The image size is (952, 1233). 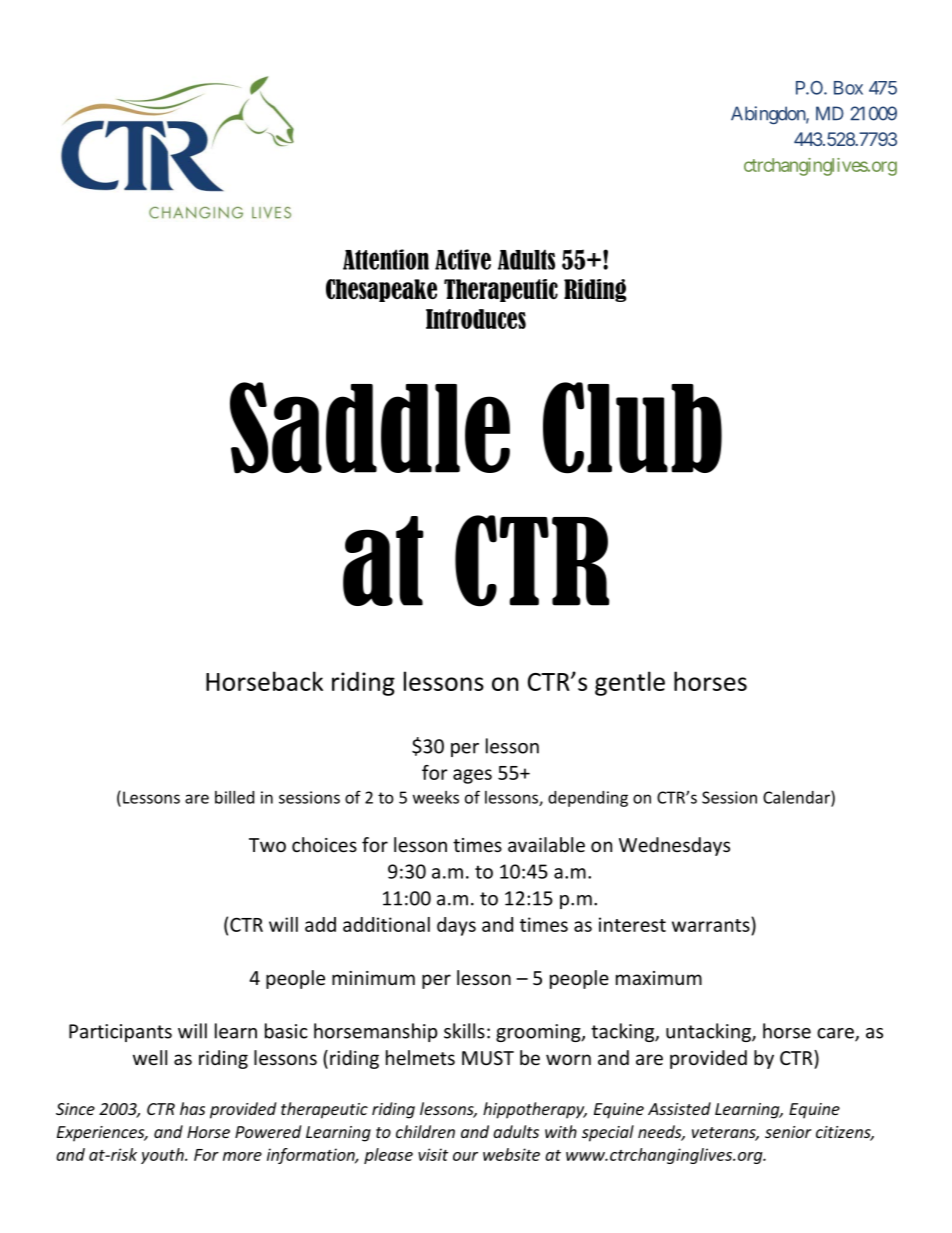 I want to click on has, so click(x=192, y=1108).
